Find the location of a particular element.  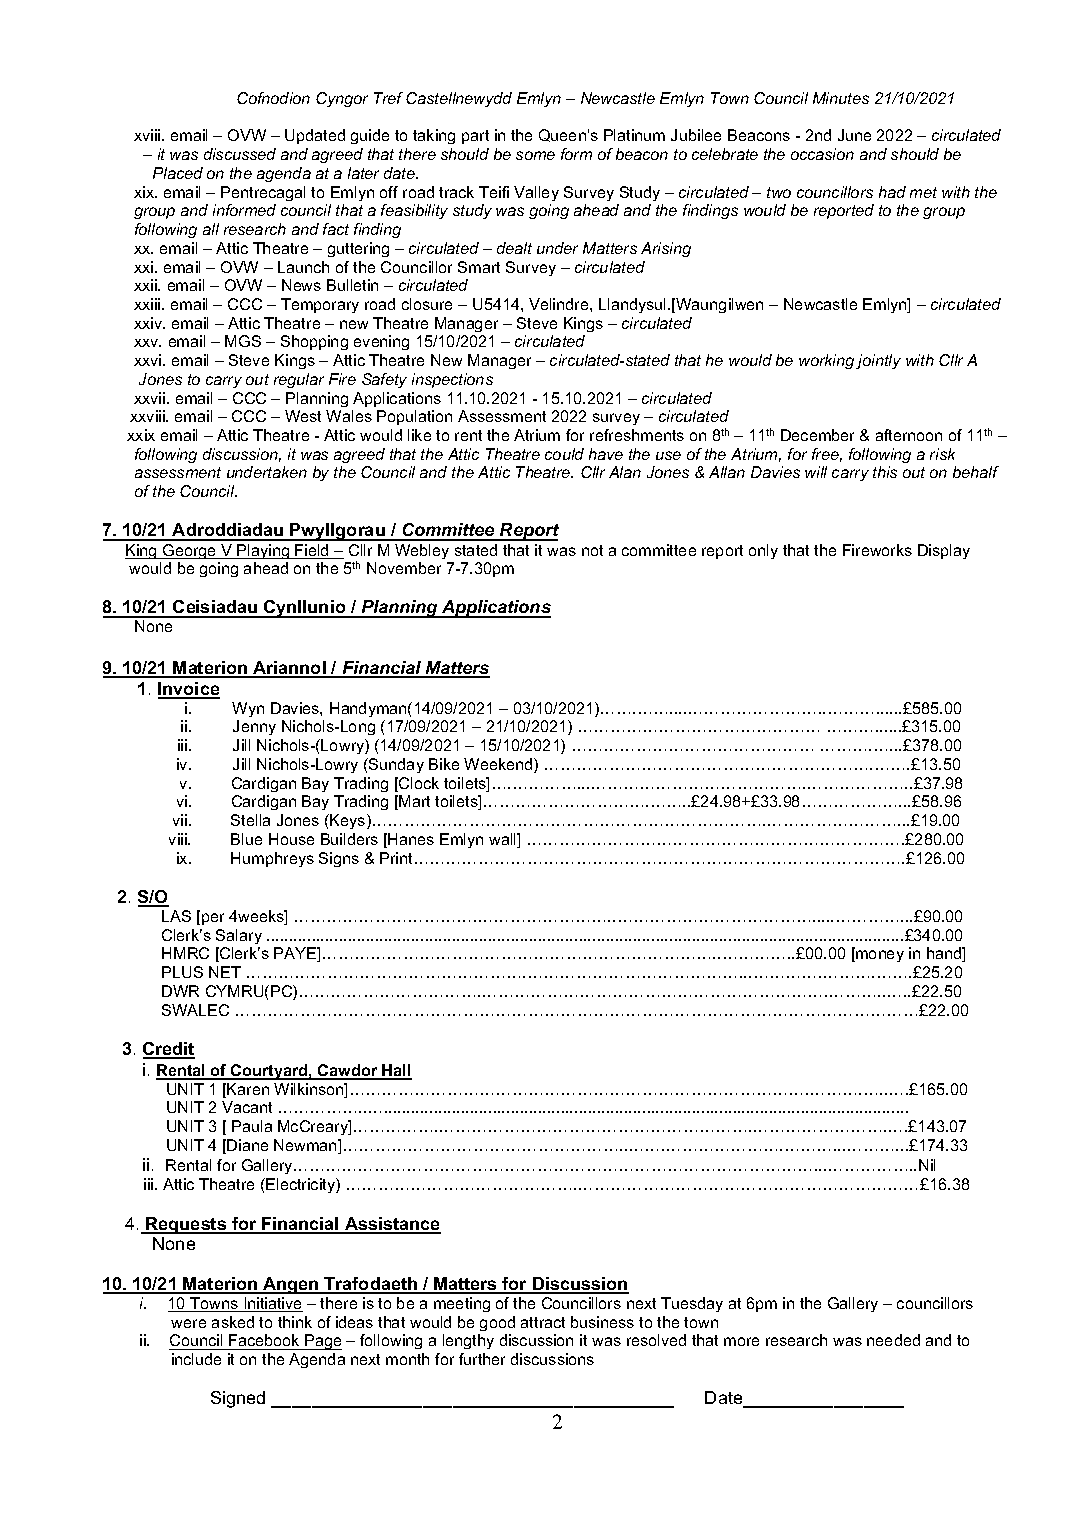

Salary is located at coordinates (239, 936).
